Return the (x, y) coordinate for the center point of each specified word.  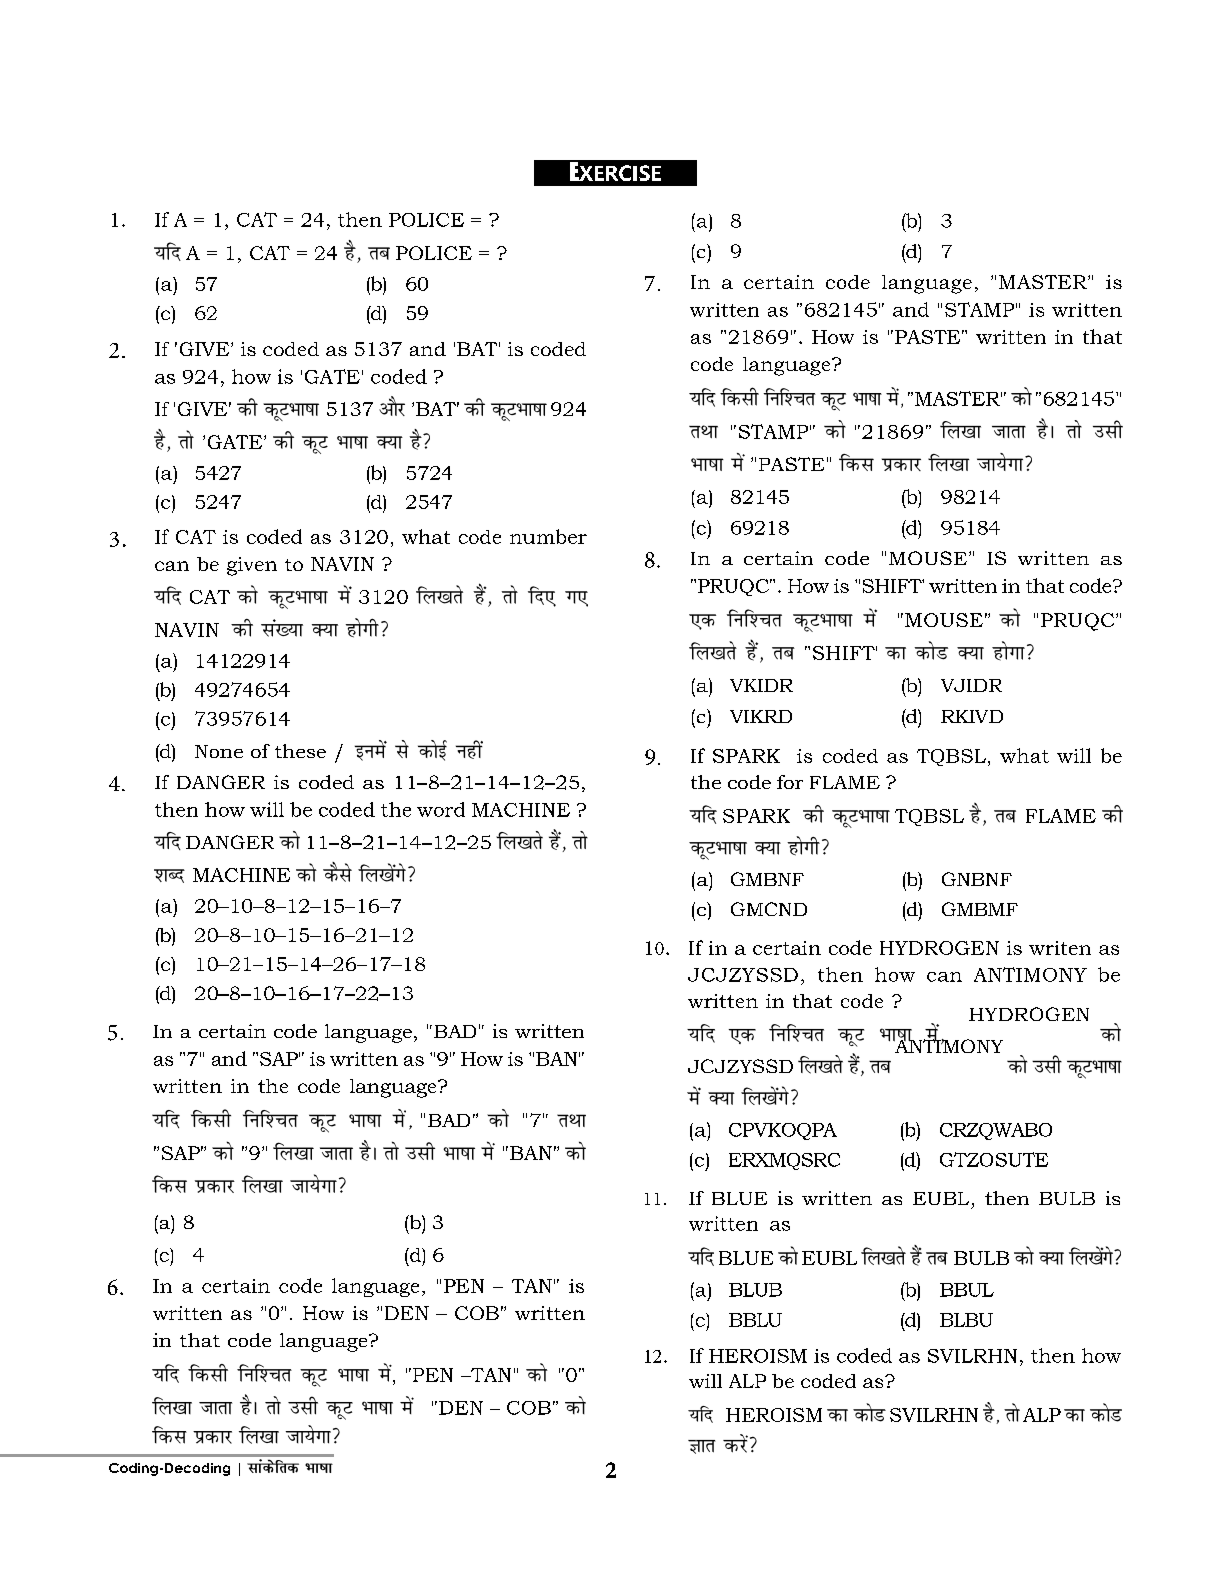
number (548, 536)
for (790, 782)
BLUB (755, 1290)
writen (1060, 948)
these (300, 751)
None (219, 751)
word (441, 809)
